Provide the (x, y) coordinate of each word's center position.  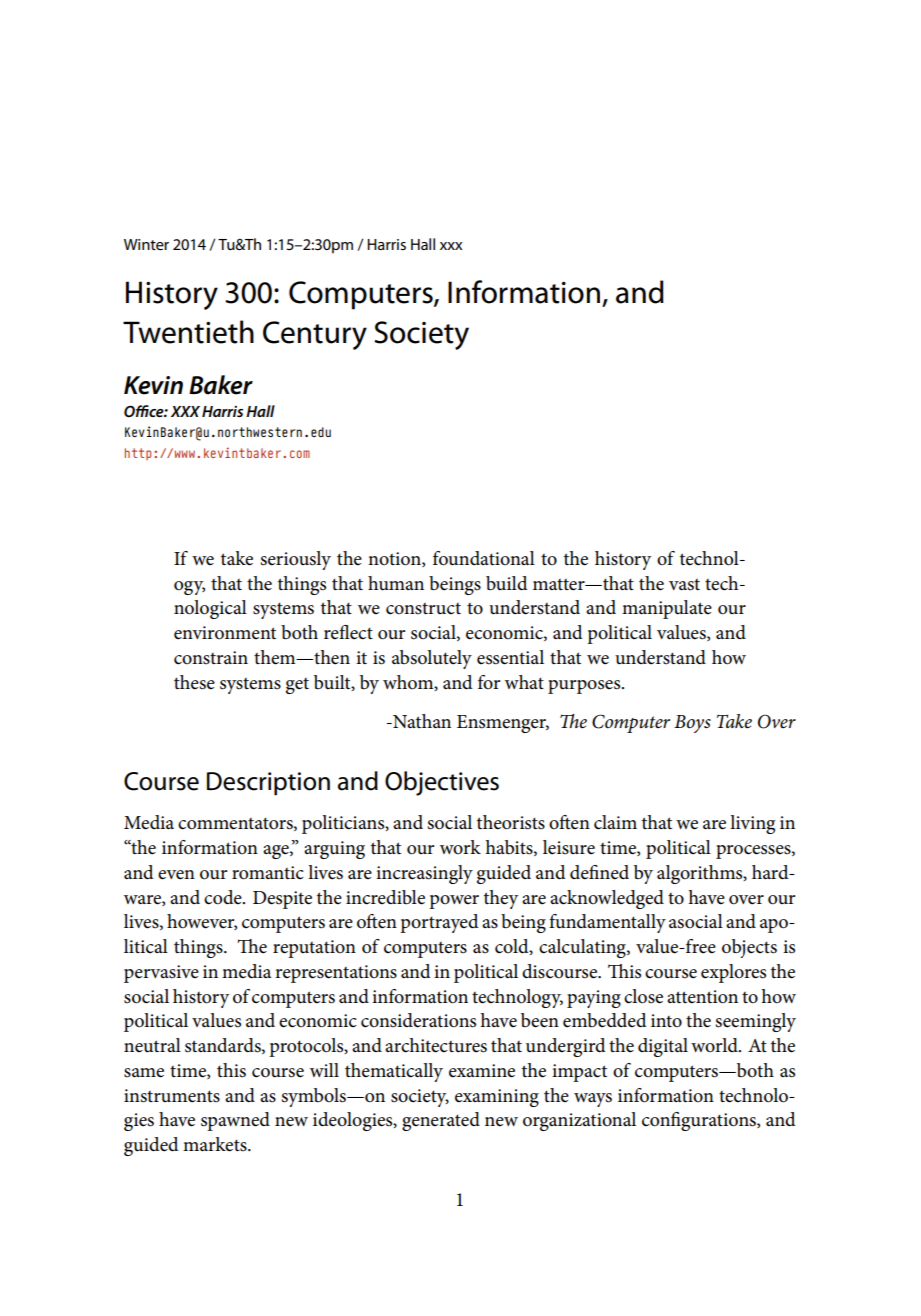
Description (268, 784)
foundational (484, 558)
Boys (692, 724)
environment (225, 633)
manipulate (667, 609)
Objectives (442, 783)
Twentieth (188, 332)
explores (733, 973)
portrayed (439, 923)
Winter (146, 244)
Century (315, 335)
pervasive (161, 974)
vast (684, 585)
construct (423, 609)
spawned (235, 1121)
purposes (585, 687)
